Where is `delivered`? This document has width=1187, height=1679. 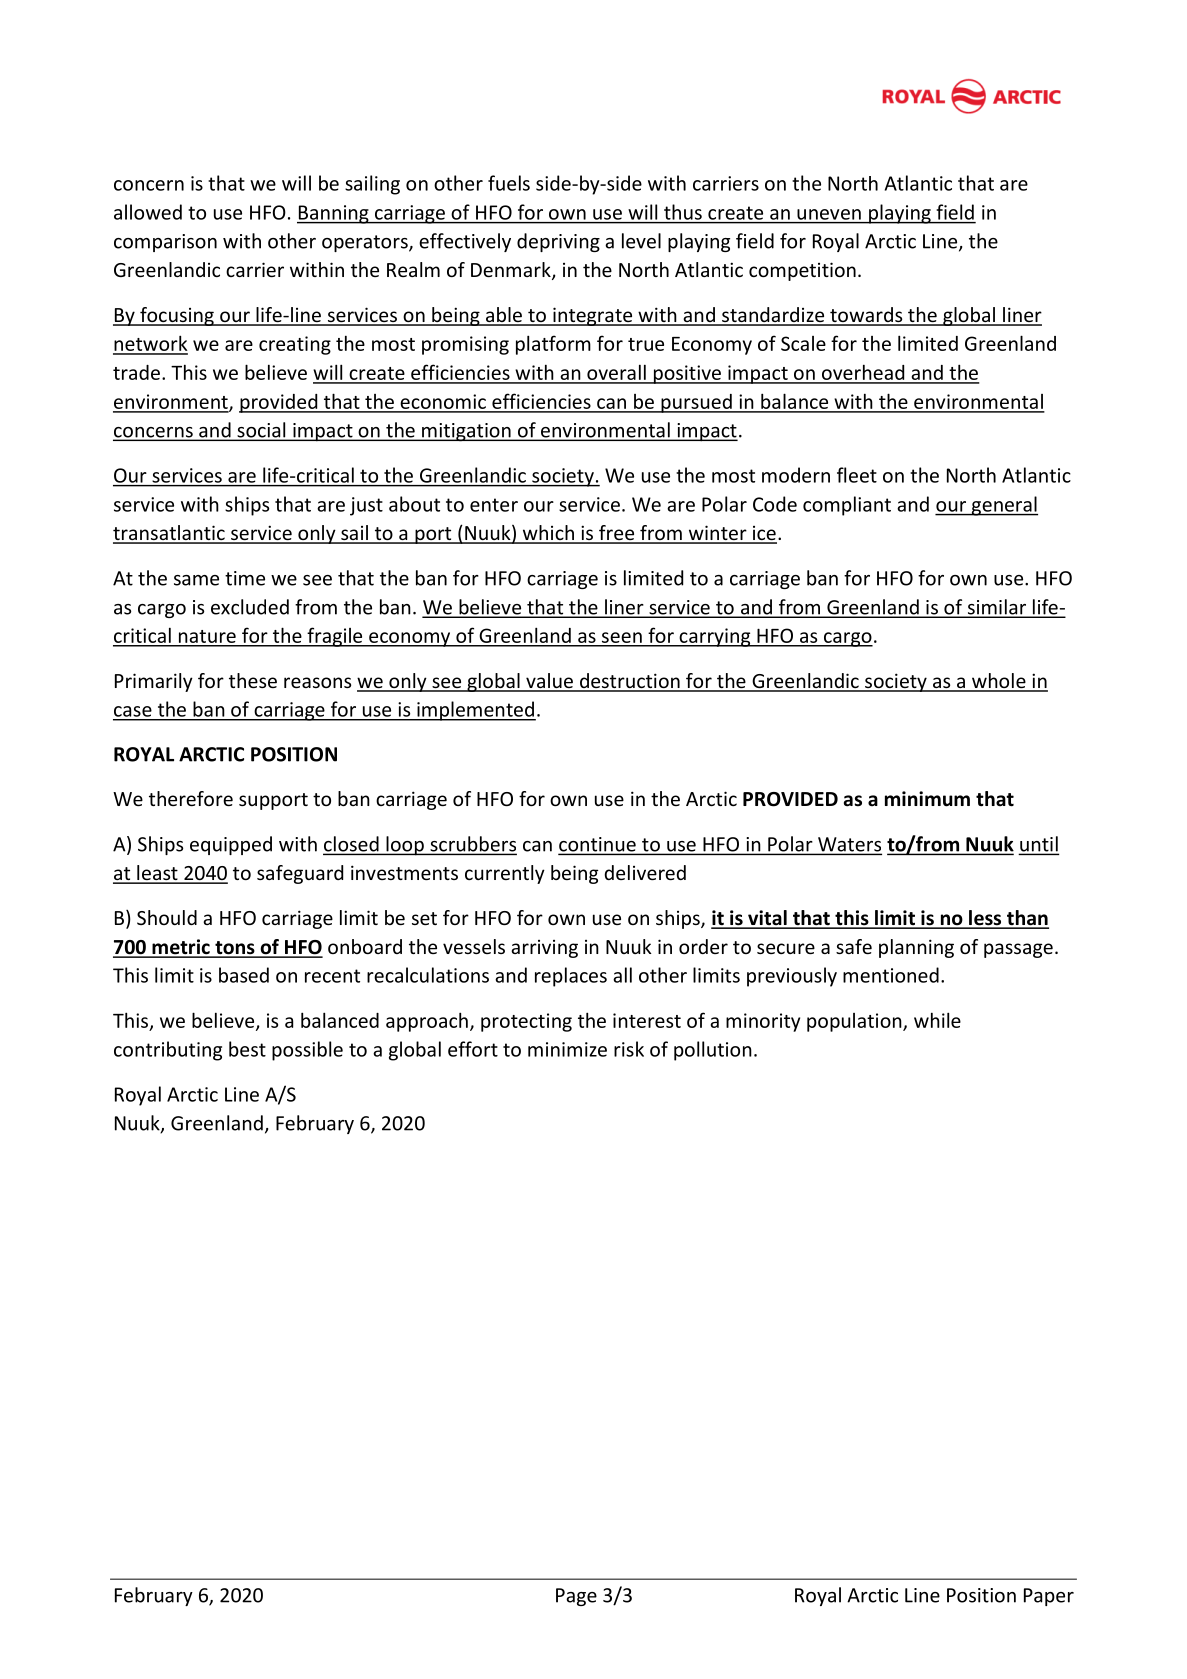
delivered is located at coordinates (645, 872).
